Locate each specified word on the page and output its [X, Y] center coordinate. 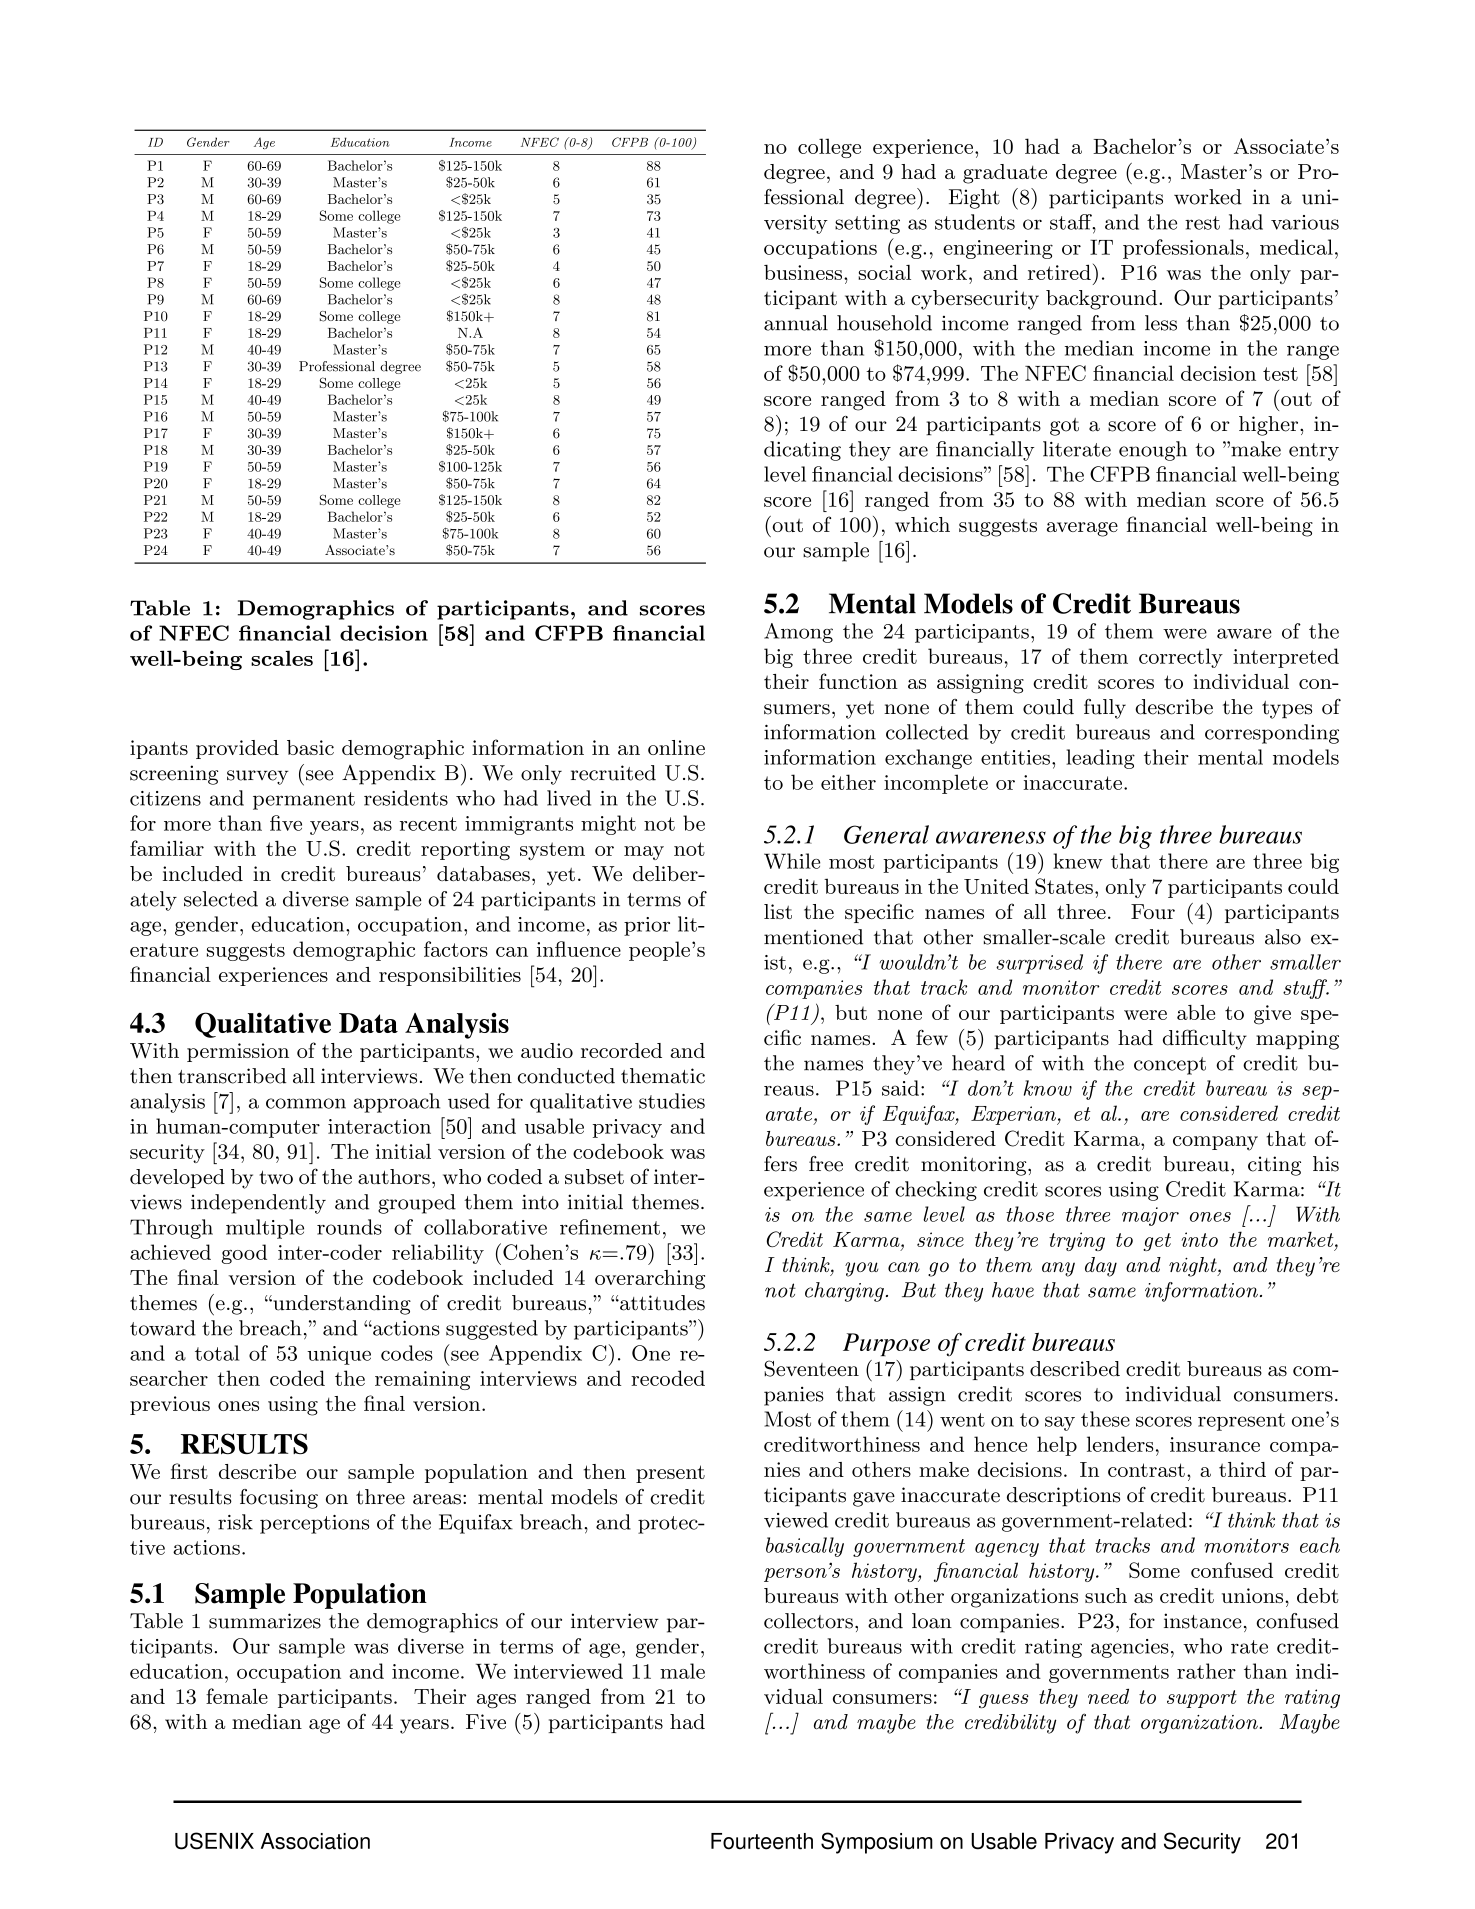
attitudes [661, 1303]
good [244, 1254]
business [803, 272]
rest [1202, 223]
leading [1100, 759]
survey [257, 777]
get [1157, 1242]
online [676, 747]
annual [796, 323]
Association [315, 1841]
